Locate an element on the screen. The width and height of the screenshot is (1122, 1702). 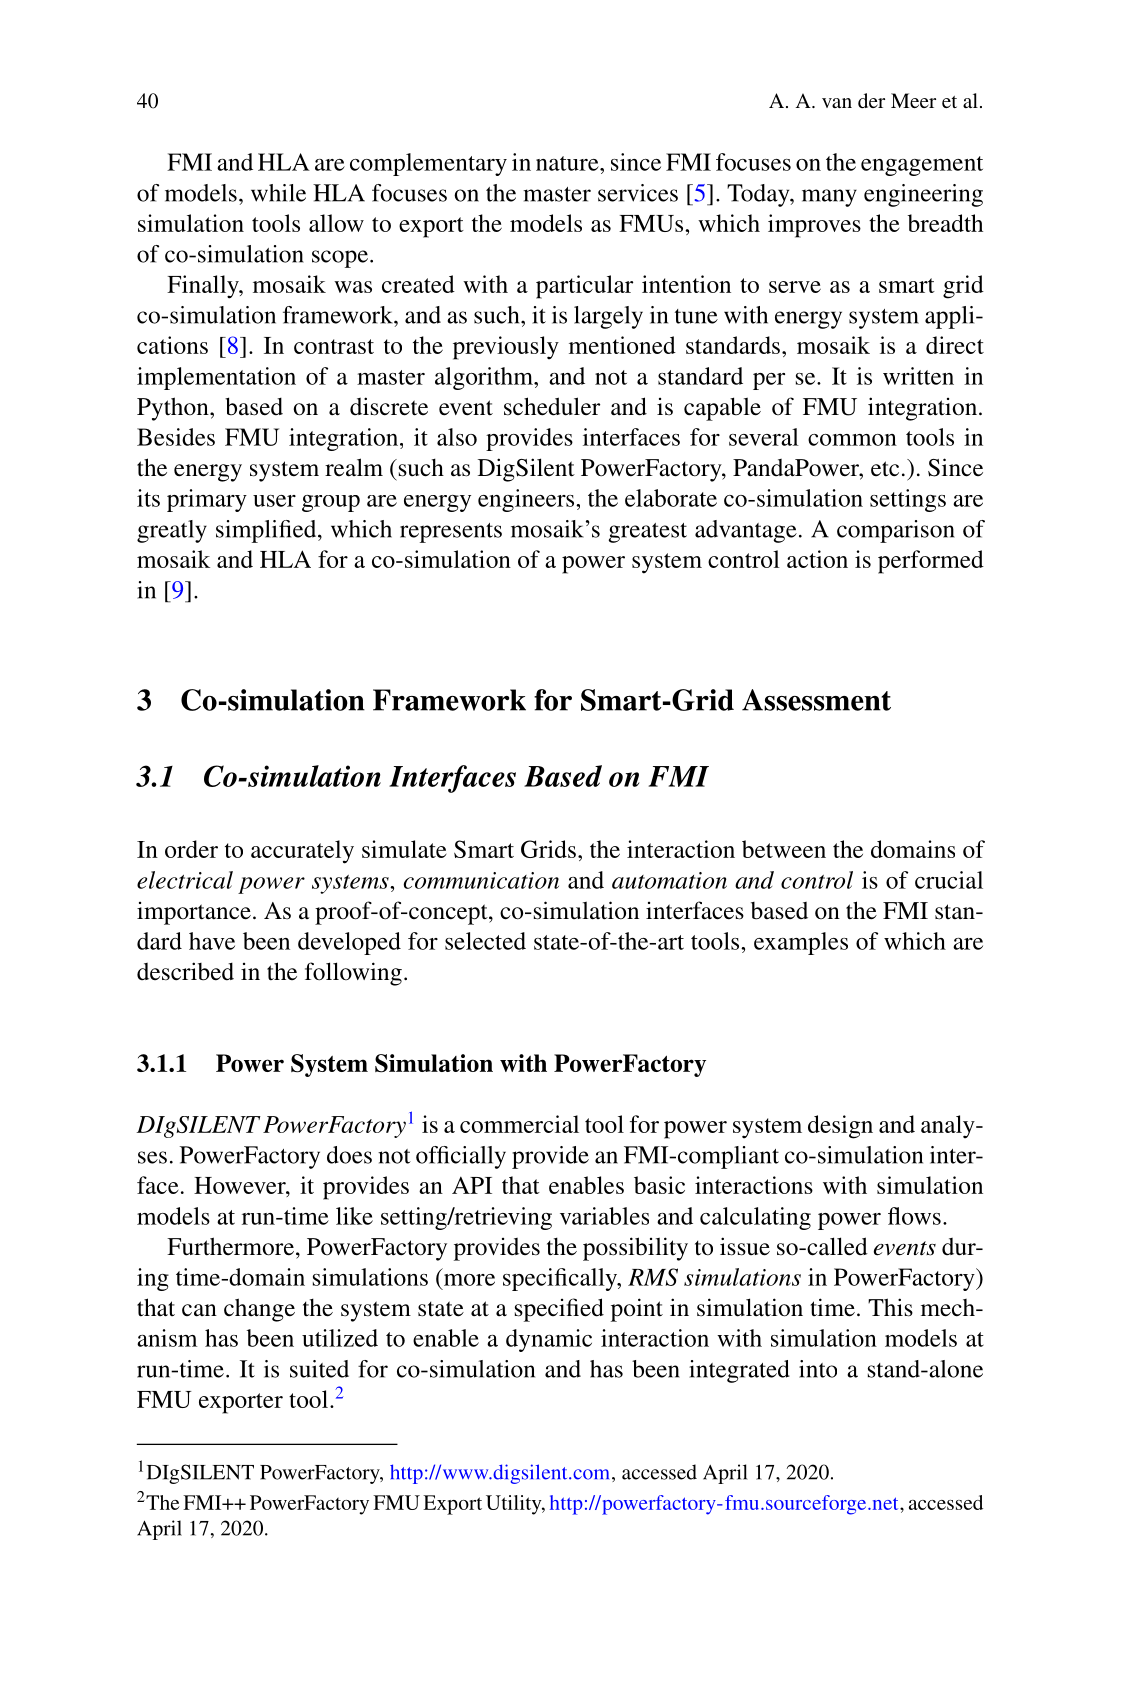
greatest is located at coordinates (648, 533).
